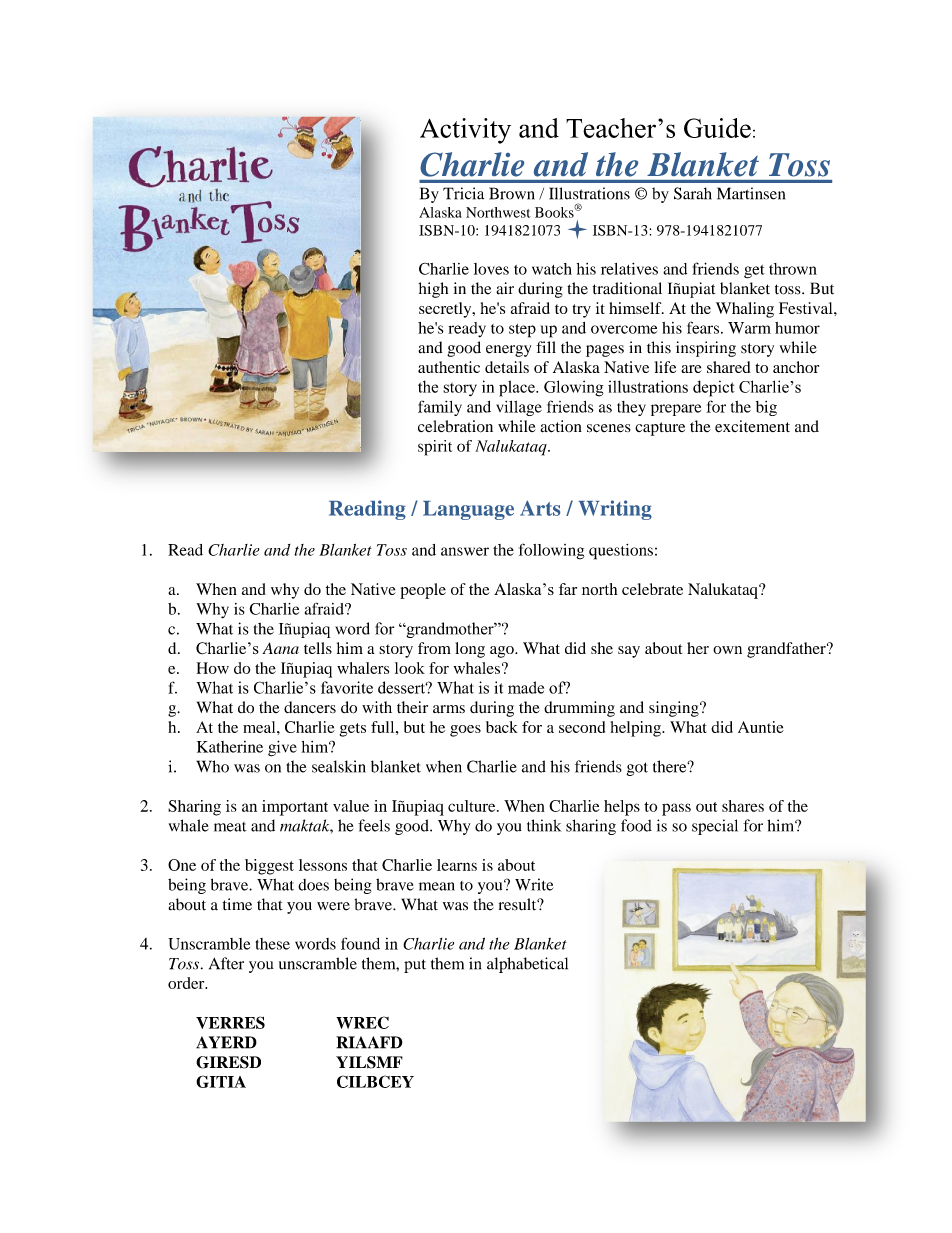 This screenshot has width=952, height=1233. I want to click on shared, so click(729, 367).
